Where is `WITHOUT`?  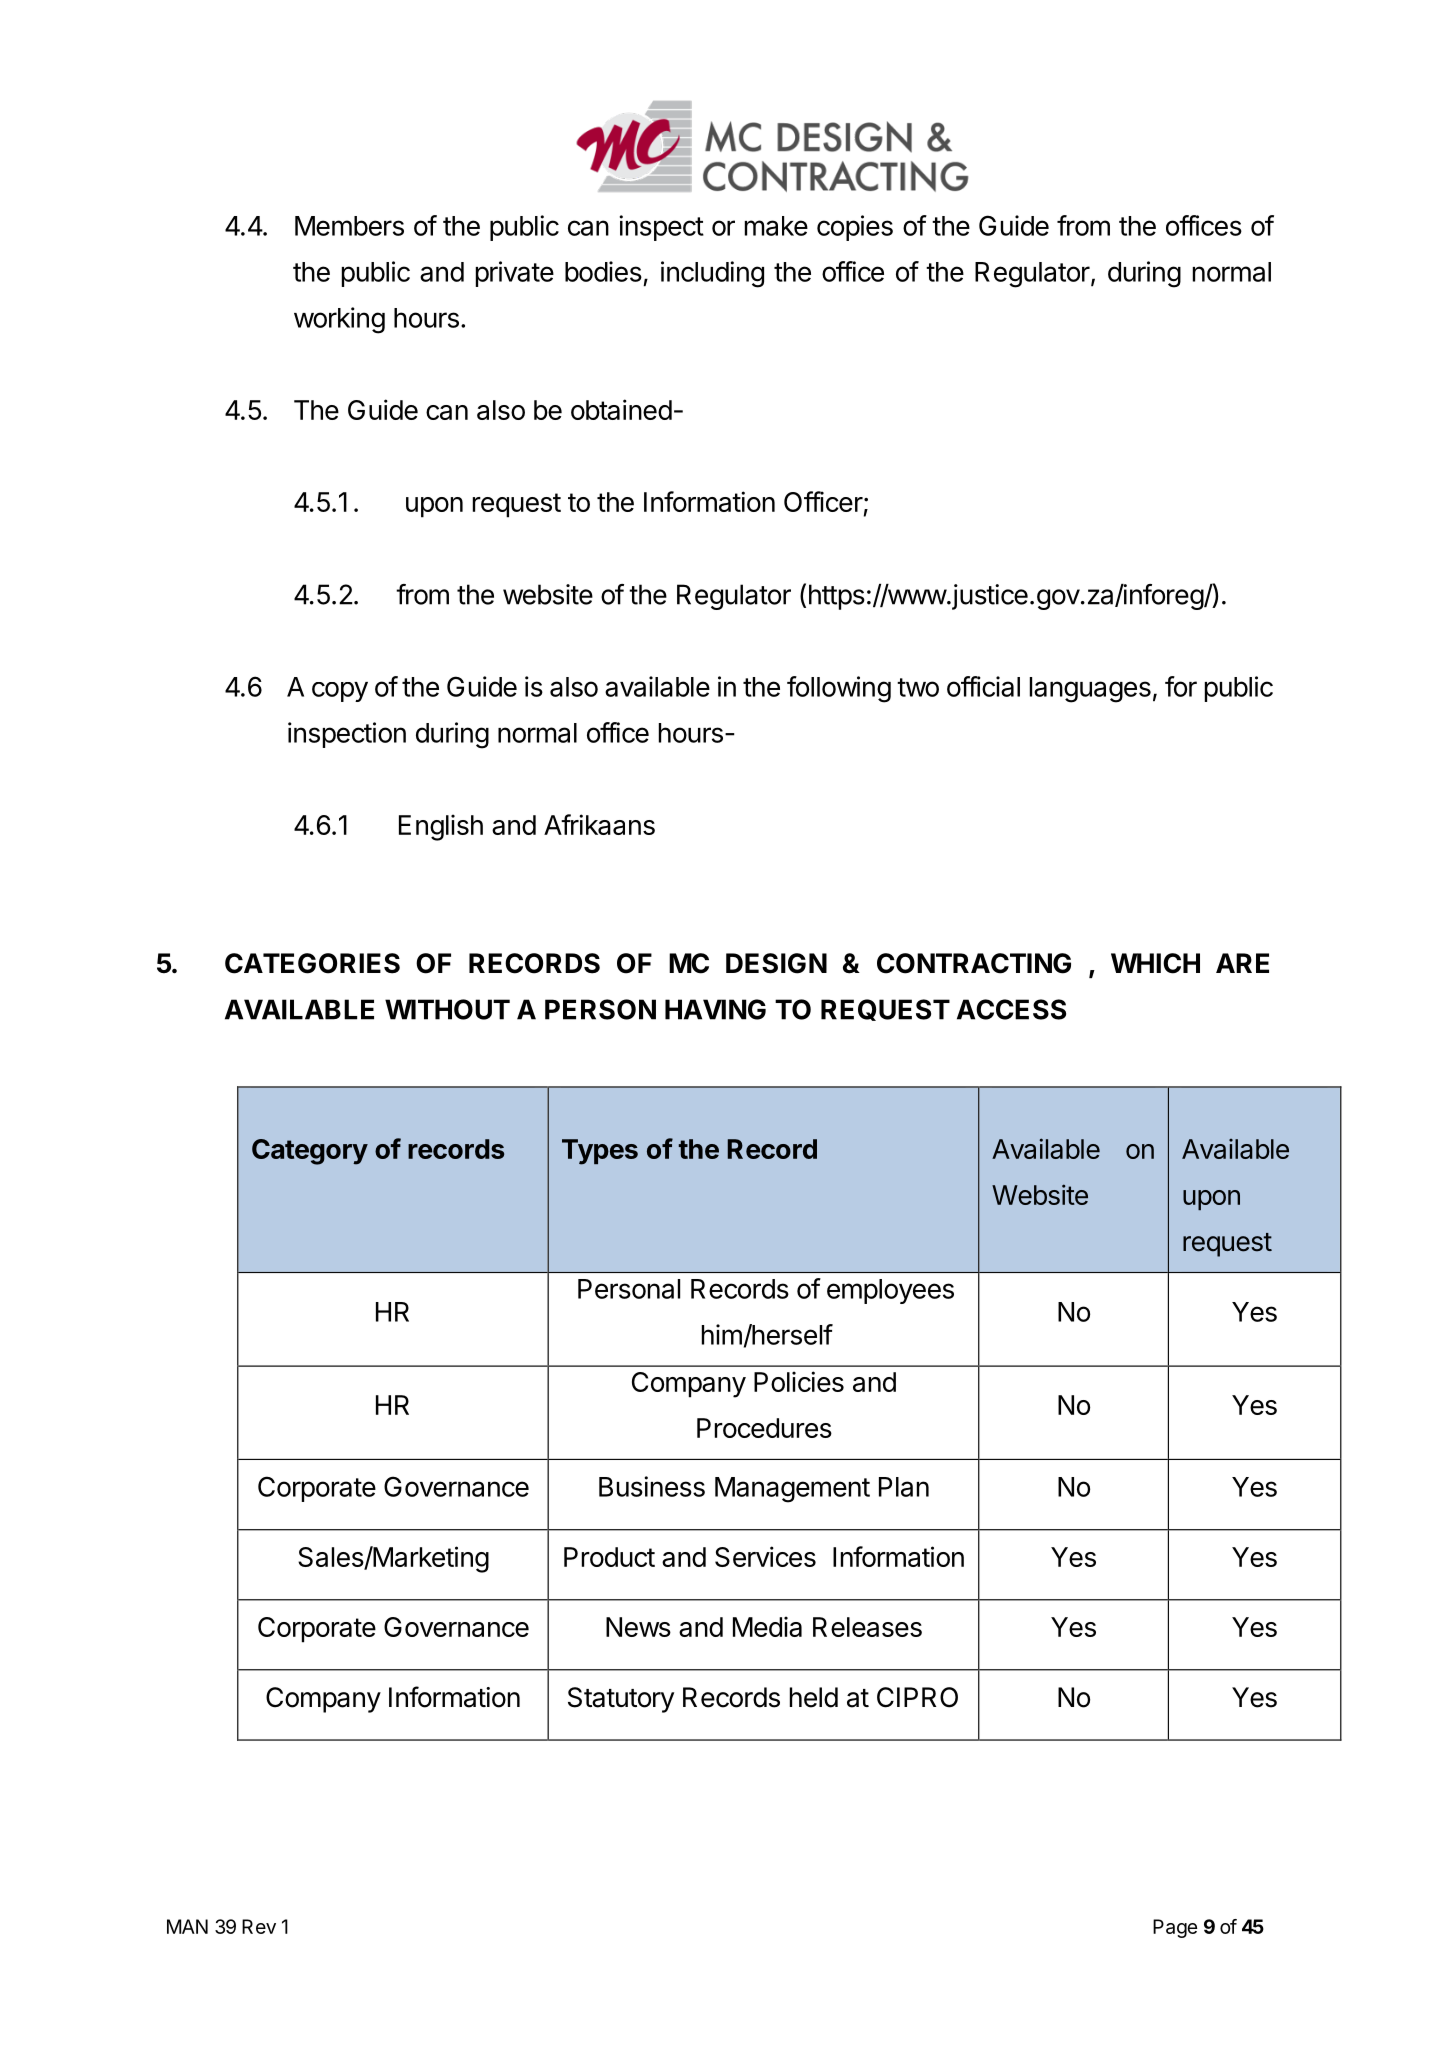
WITHOUT is located at coordinates (447, 1009).
